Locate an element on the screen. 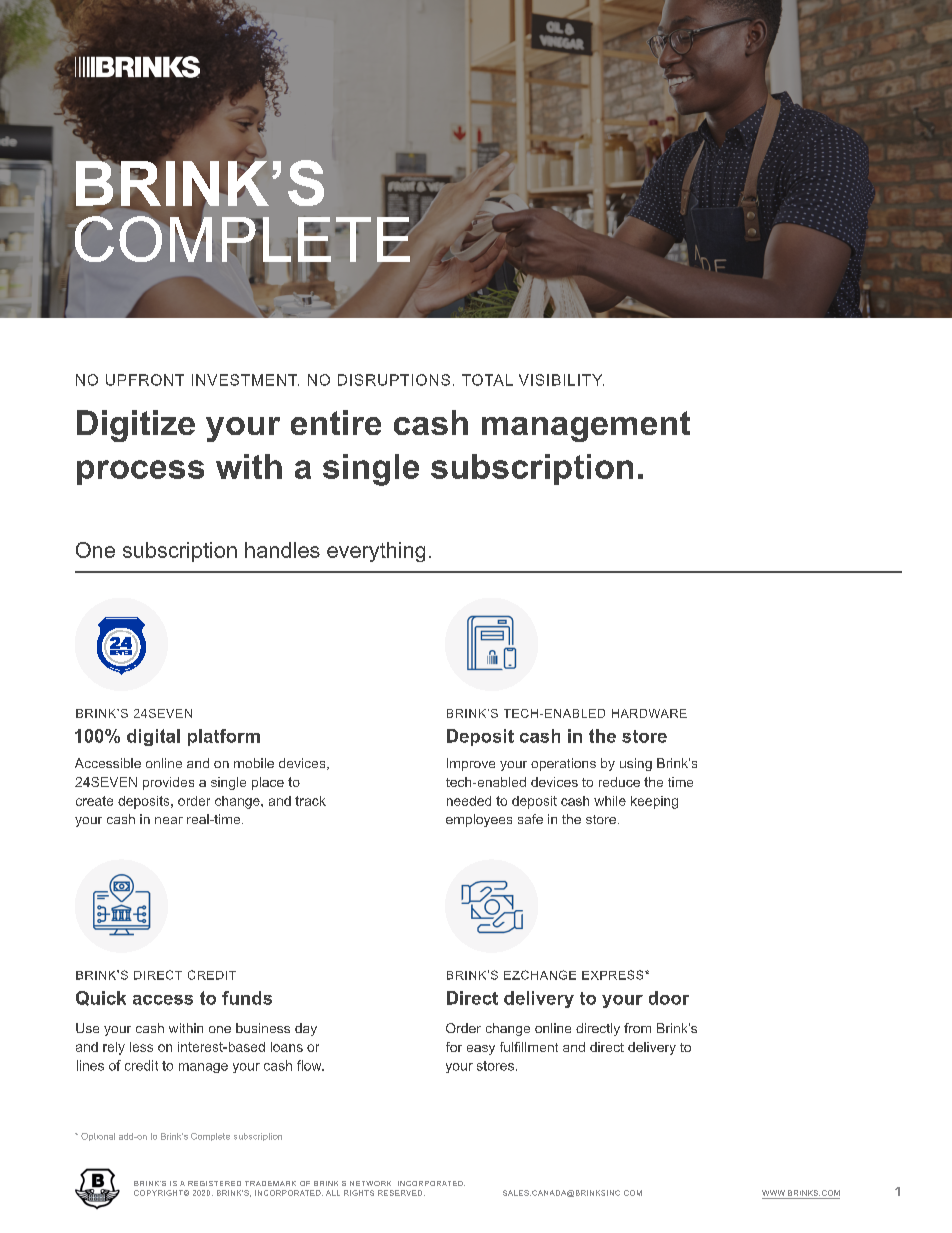  HARDWARE is located at coordinates (649, 713).
